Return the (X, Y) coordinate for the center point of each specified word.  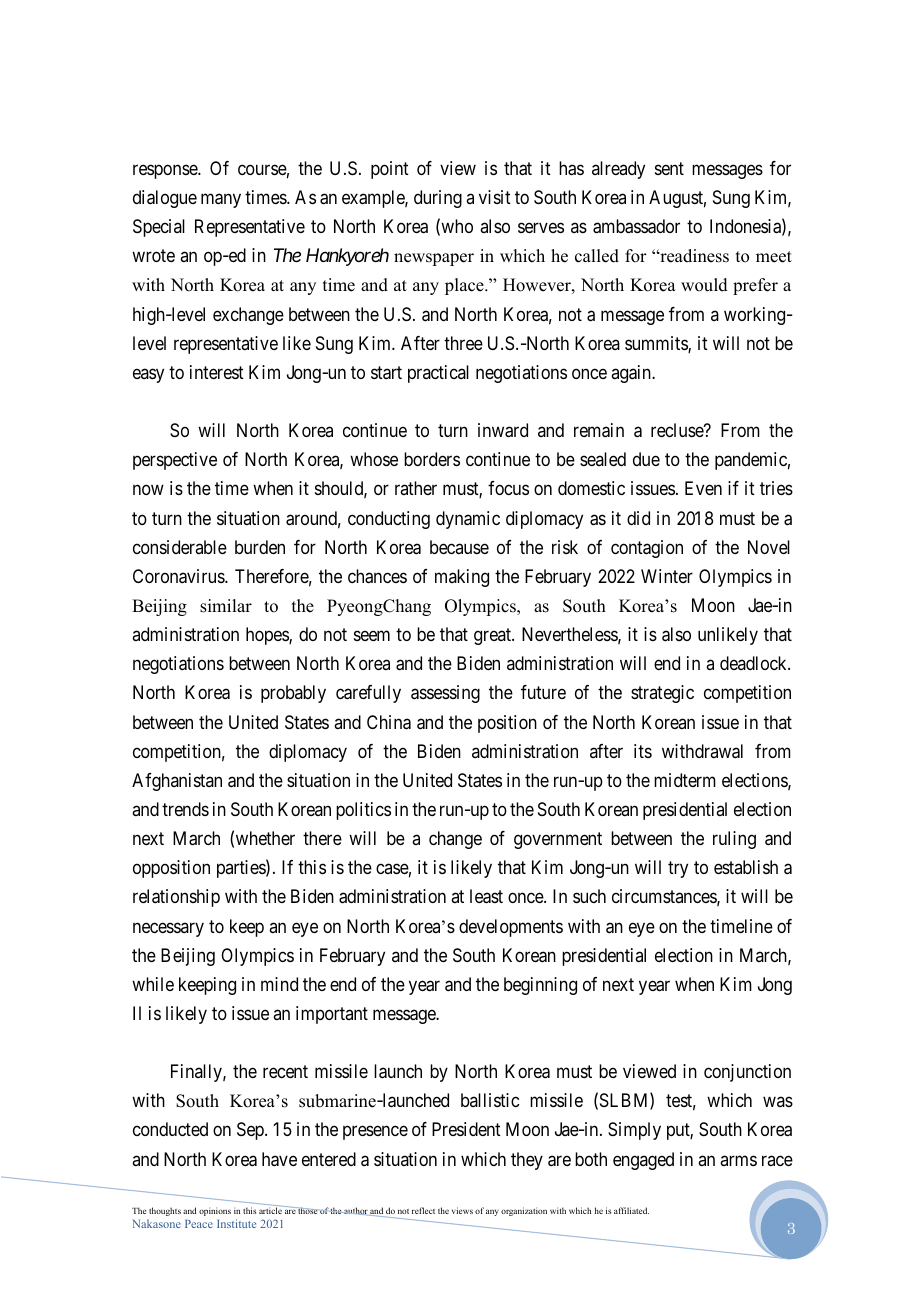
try (678, 869)
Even (703, 488)
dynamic (468, 520)
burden (260, 547)
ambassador (636, 226)
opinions (215, 1211)
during (438, 199)
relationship (176, 898)
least (486, 896)
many (221, 201)
